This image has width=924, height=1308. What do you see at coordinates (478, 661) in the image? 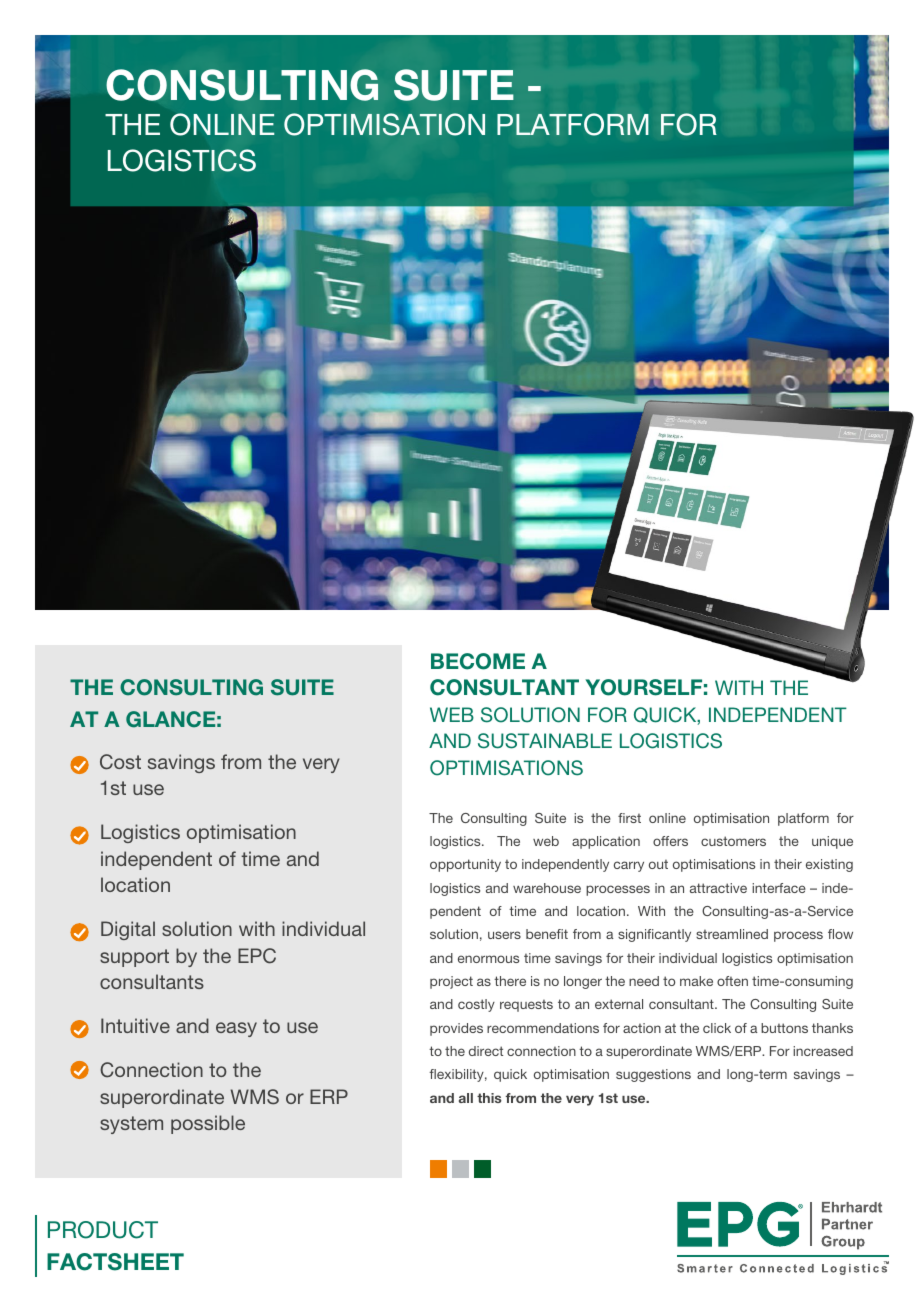
I see `BECOME` at bounding box center [478, 661].
